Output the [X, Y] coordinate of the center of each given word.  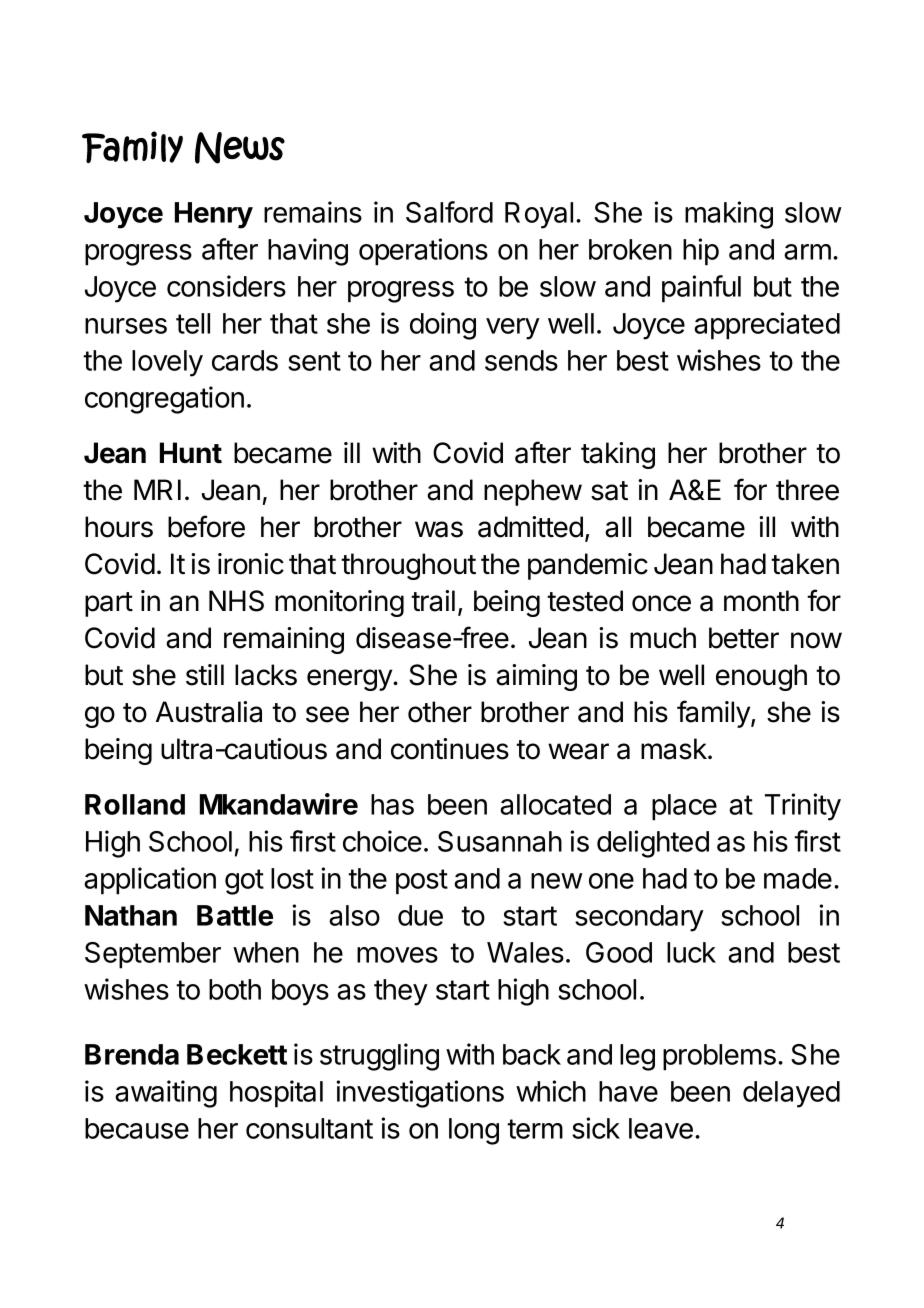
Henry [214, 215]
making [729, 215]
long [474, 1131]
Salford [449, 212]
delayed [791, 1094]
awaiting [166, 1094]
